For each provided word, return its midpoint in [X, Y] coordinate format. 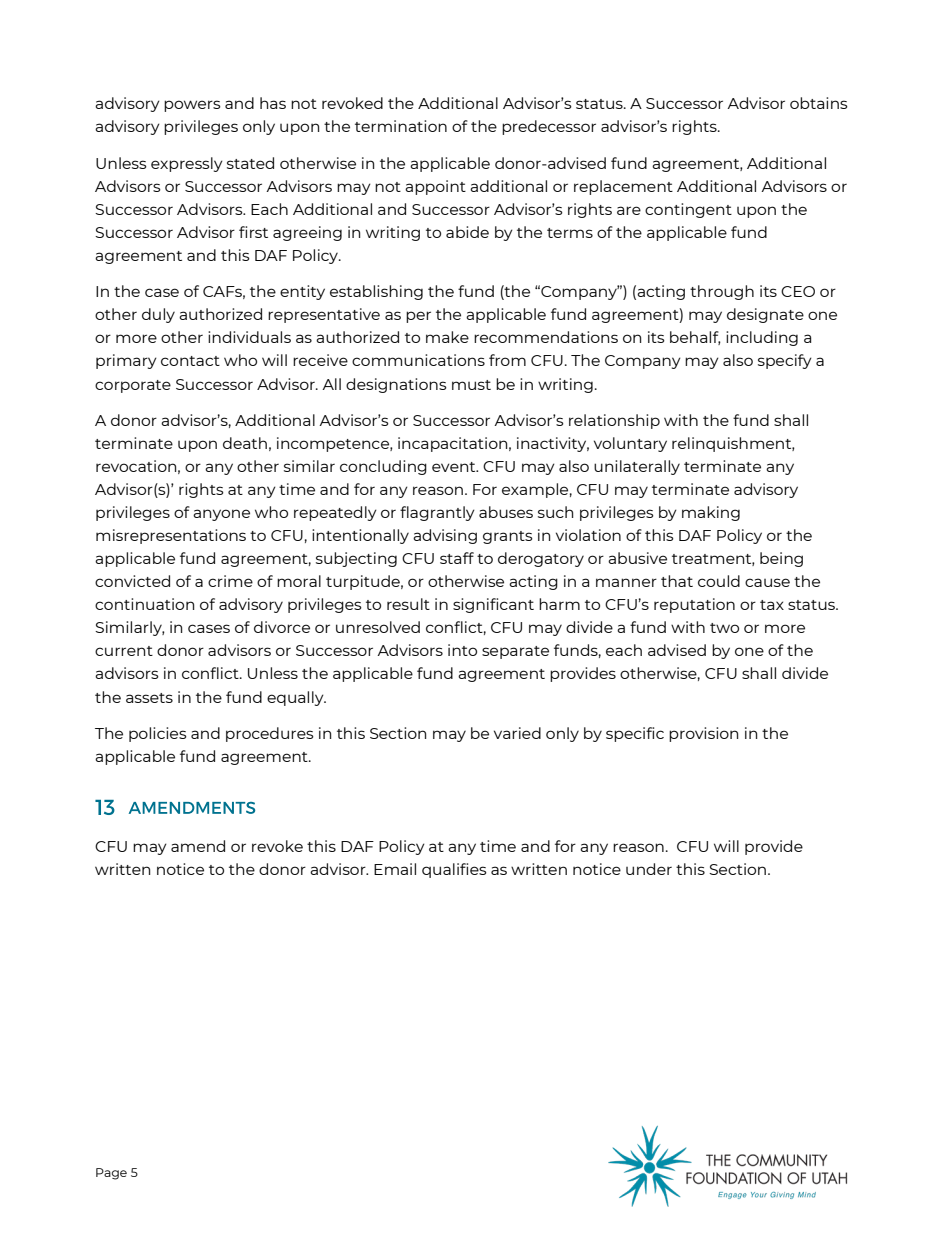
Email [395, 869]
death [245, 443]
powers [192, 106]
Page [111, 1174]
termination [401, 126]
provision [703, 734]
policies [158, 734]
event [455, 467]
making [711, 513]
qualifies [454, 870]
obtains [819, 103]
